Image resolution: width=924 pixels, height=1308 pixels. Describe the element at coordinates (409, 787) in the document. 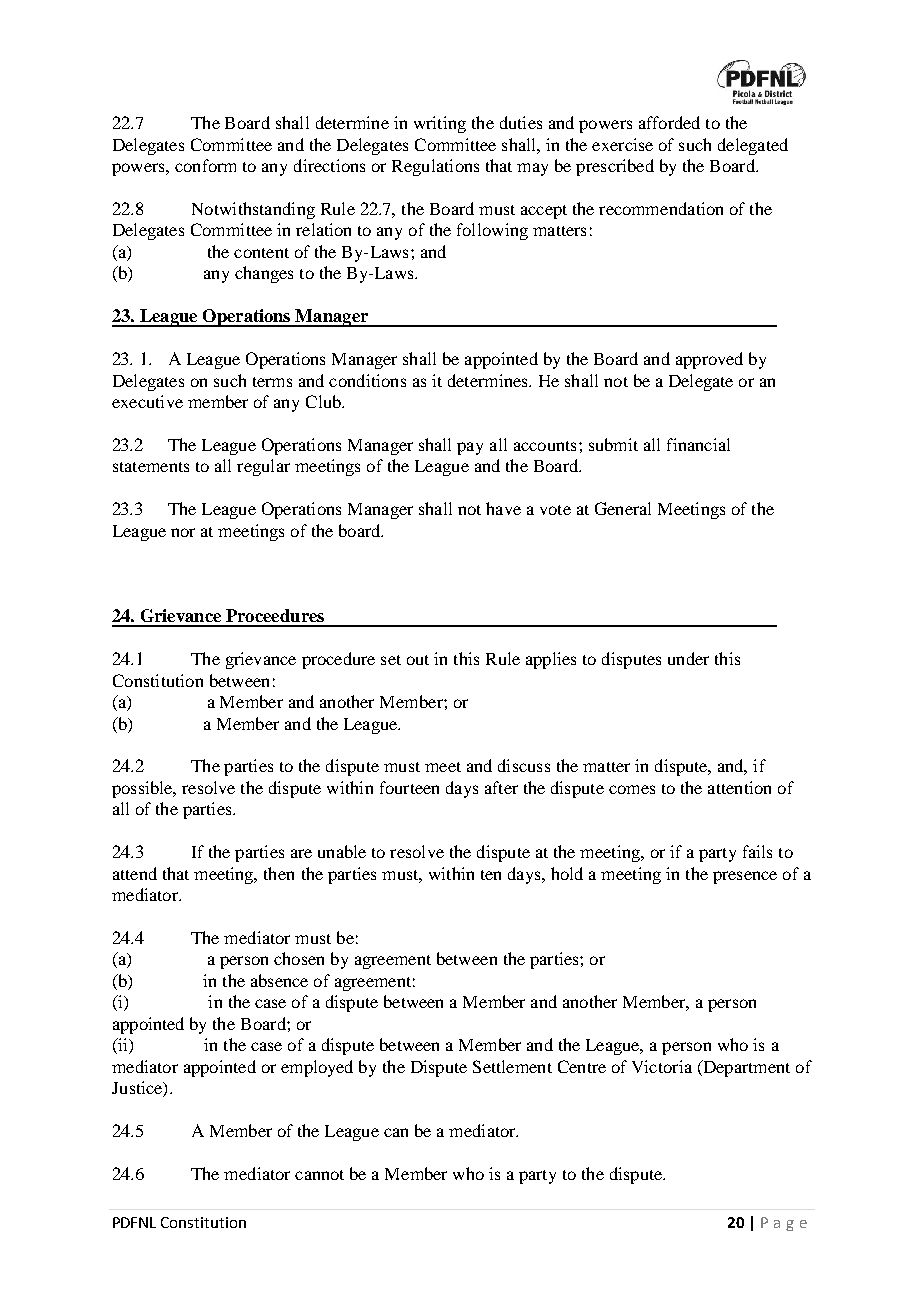

I see `fourteen` at that location.
